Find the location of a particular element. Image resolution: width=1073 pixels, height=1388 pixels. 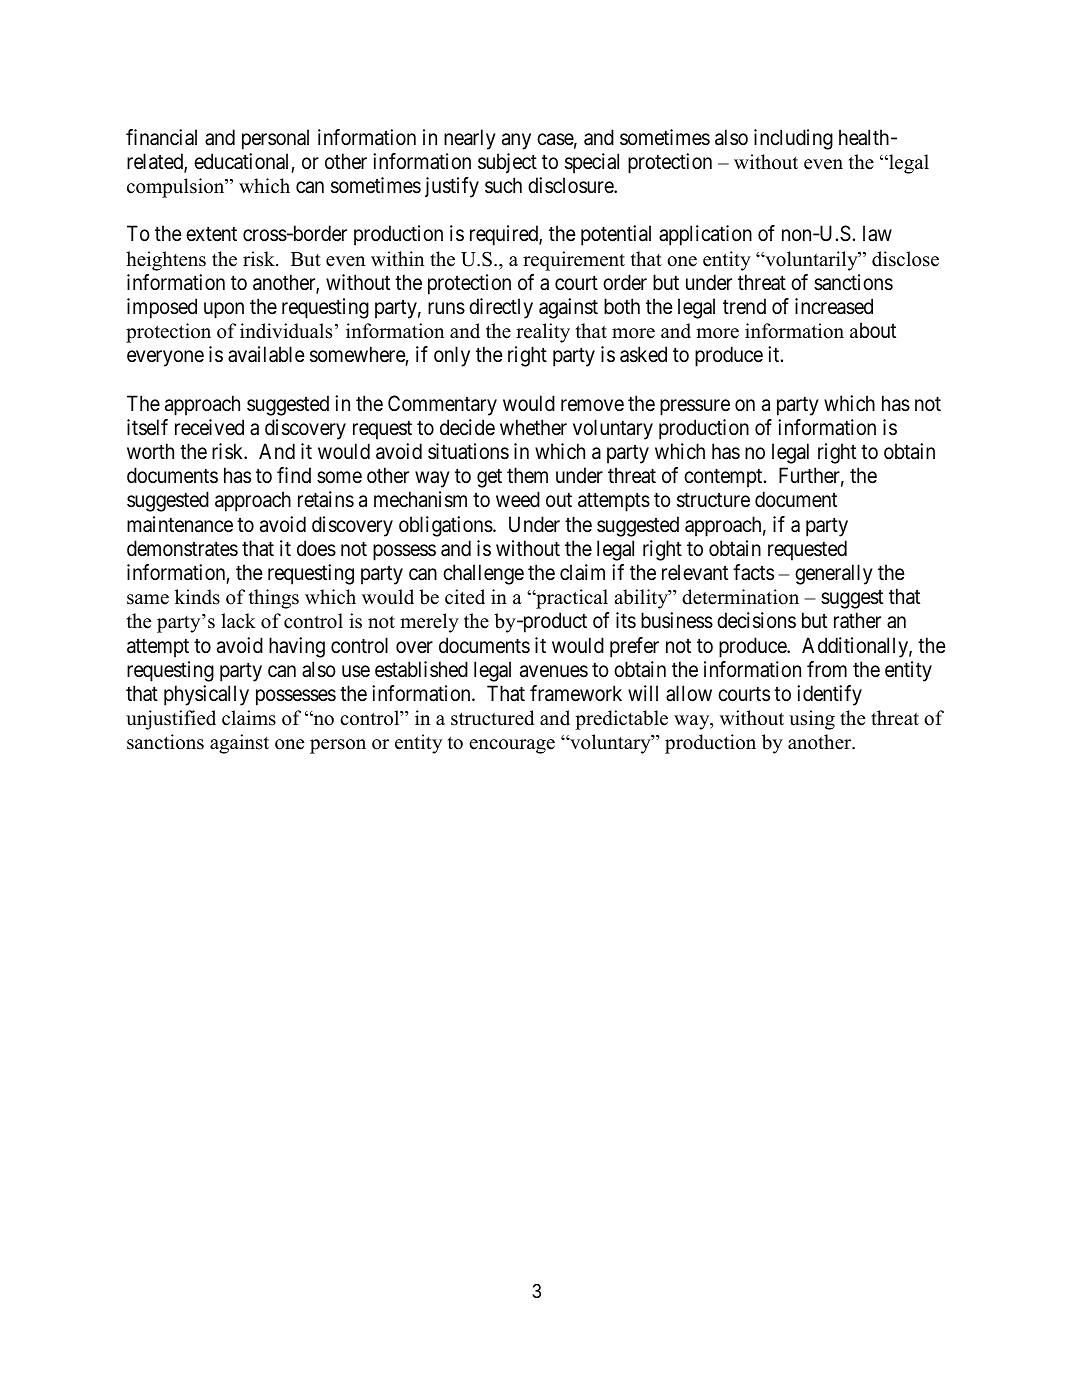

received is located at coordinates (209, 427).
